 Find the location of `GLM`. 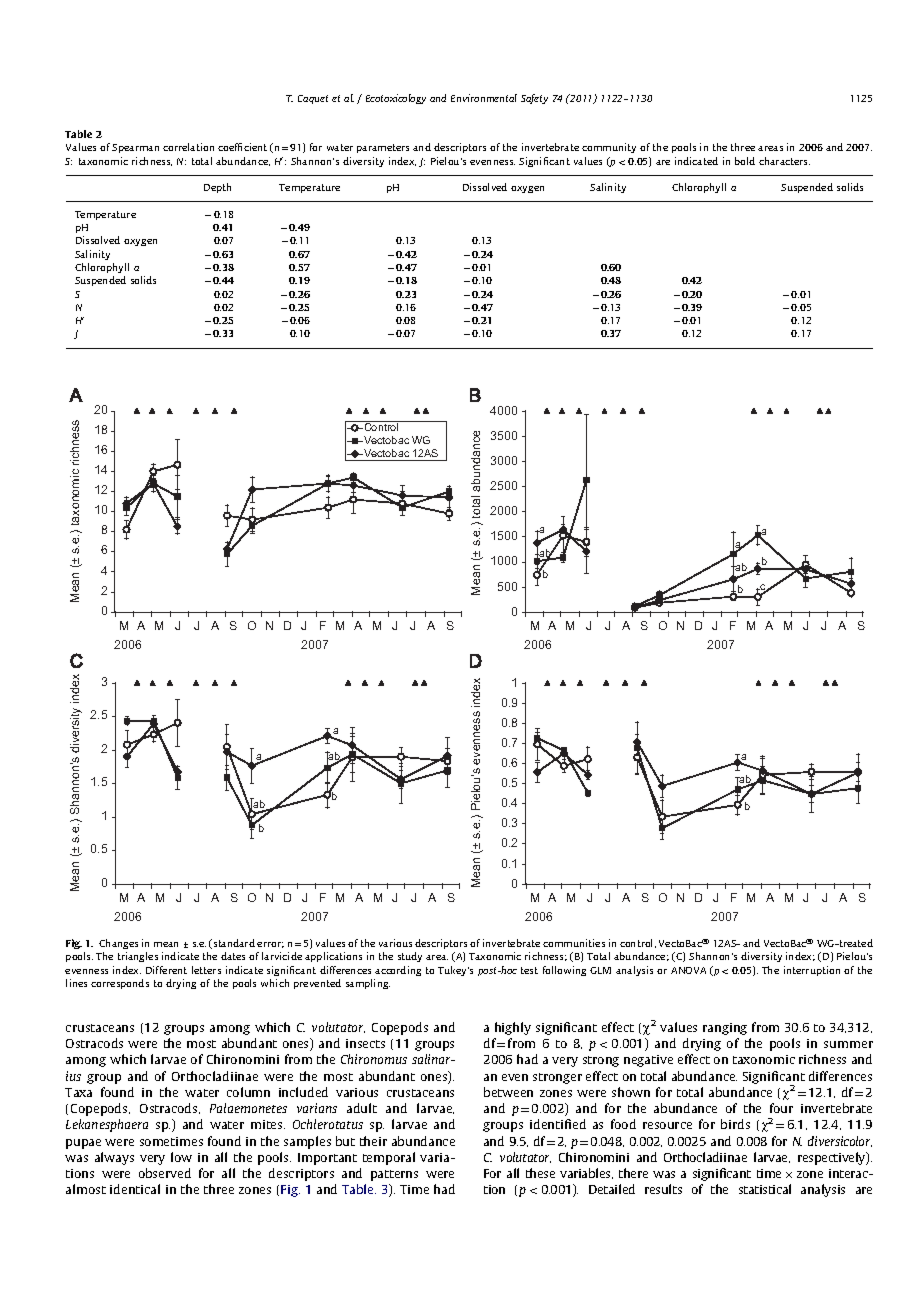

GLM is located at coordinates (600, 970).
